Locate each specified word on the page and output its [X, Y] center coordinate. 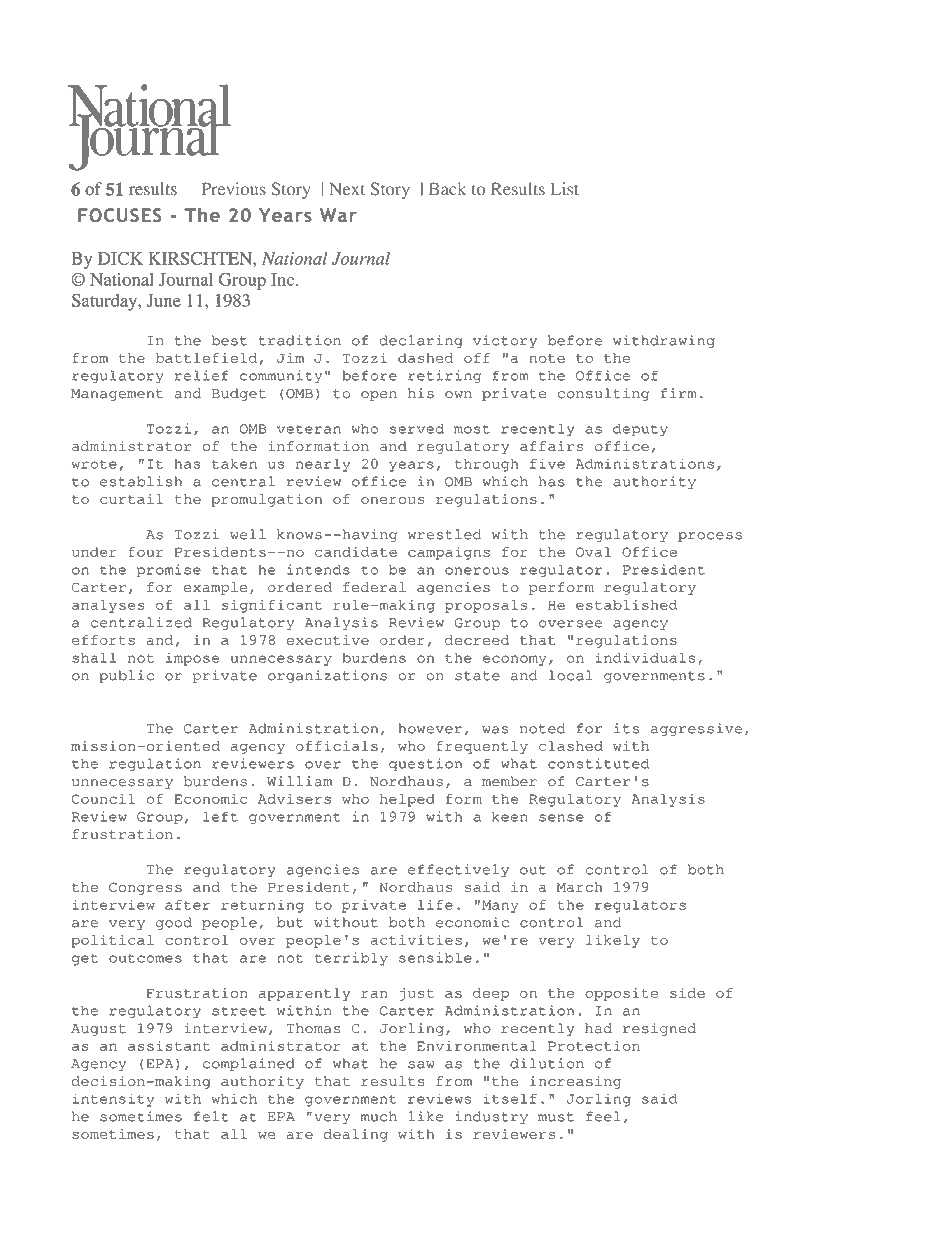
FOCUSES [119, 215]
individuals [645, 657]
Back [447, 188]
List [565, 189]
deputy [640, 430]
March [580, 887]
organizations [327, 676]
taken [234, 464]
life [435, 905]
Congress [145, 888]
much [379, 1116]
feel [603, 1116]
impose [193, 659]
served [417, 428]
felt [211, 1116]
